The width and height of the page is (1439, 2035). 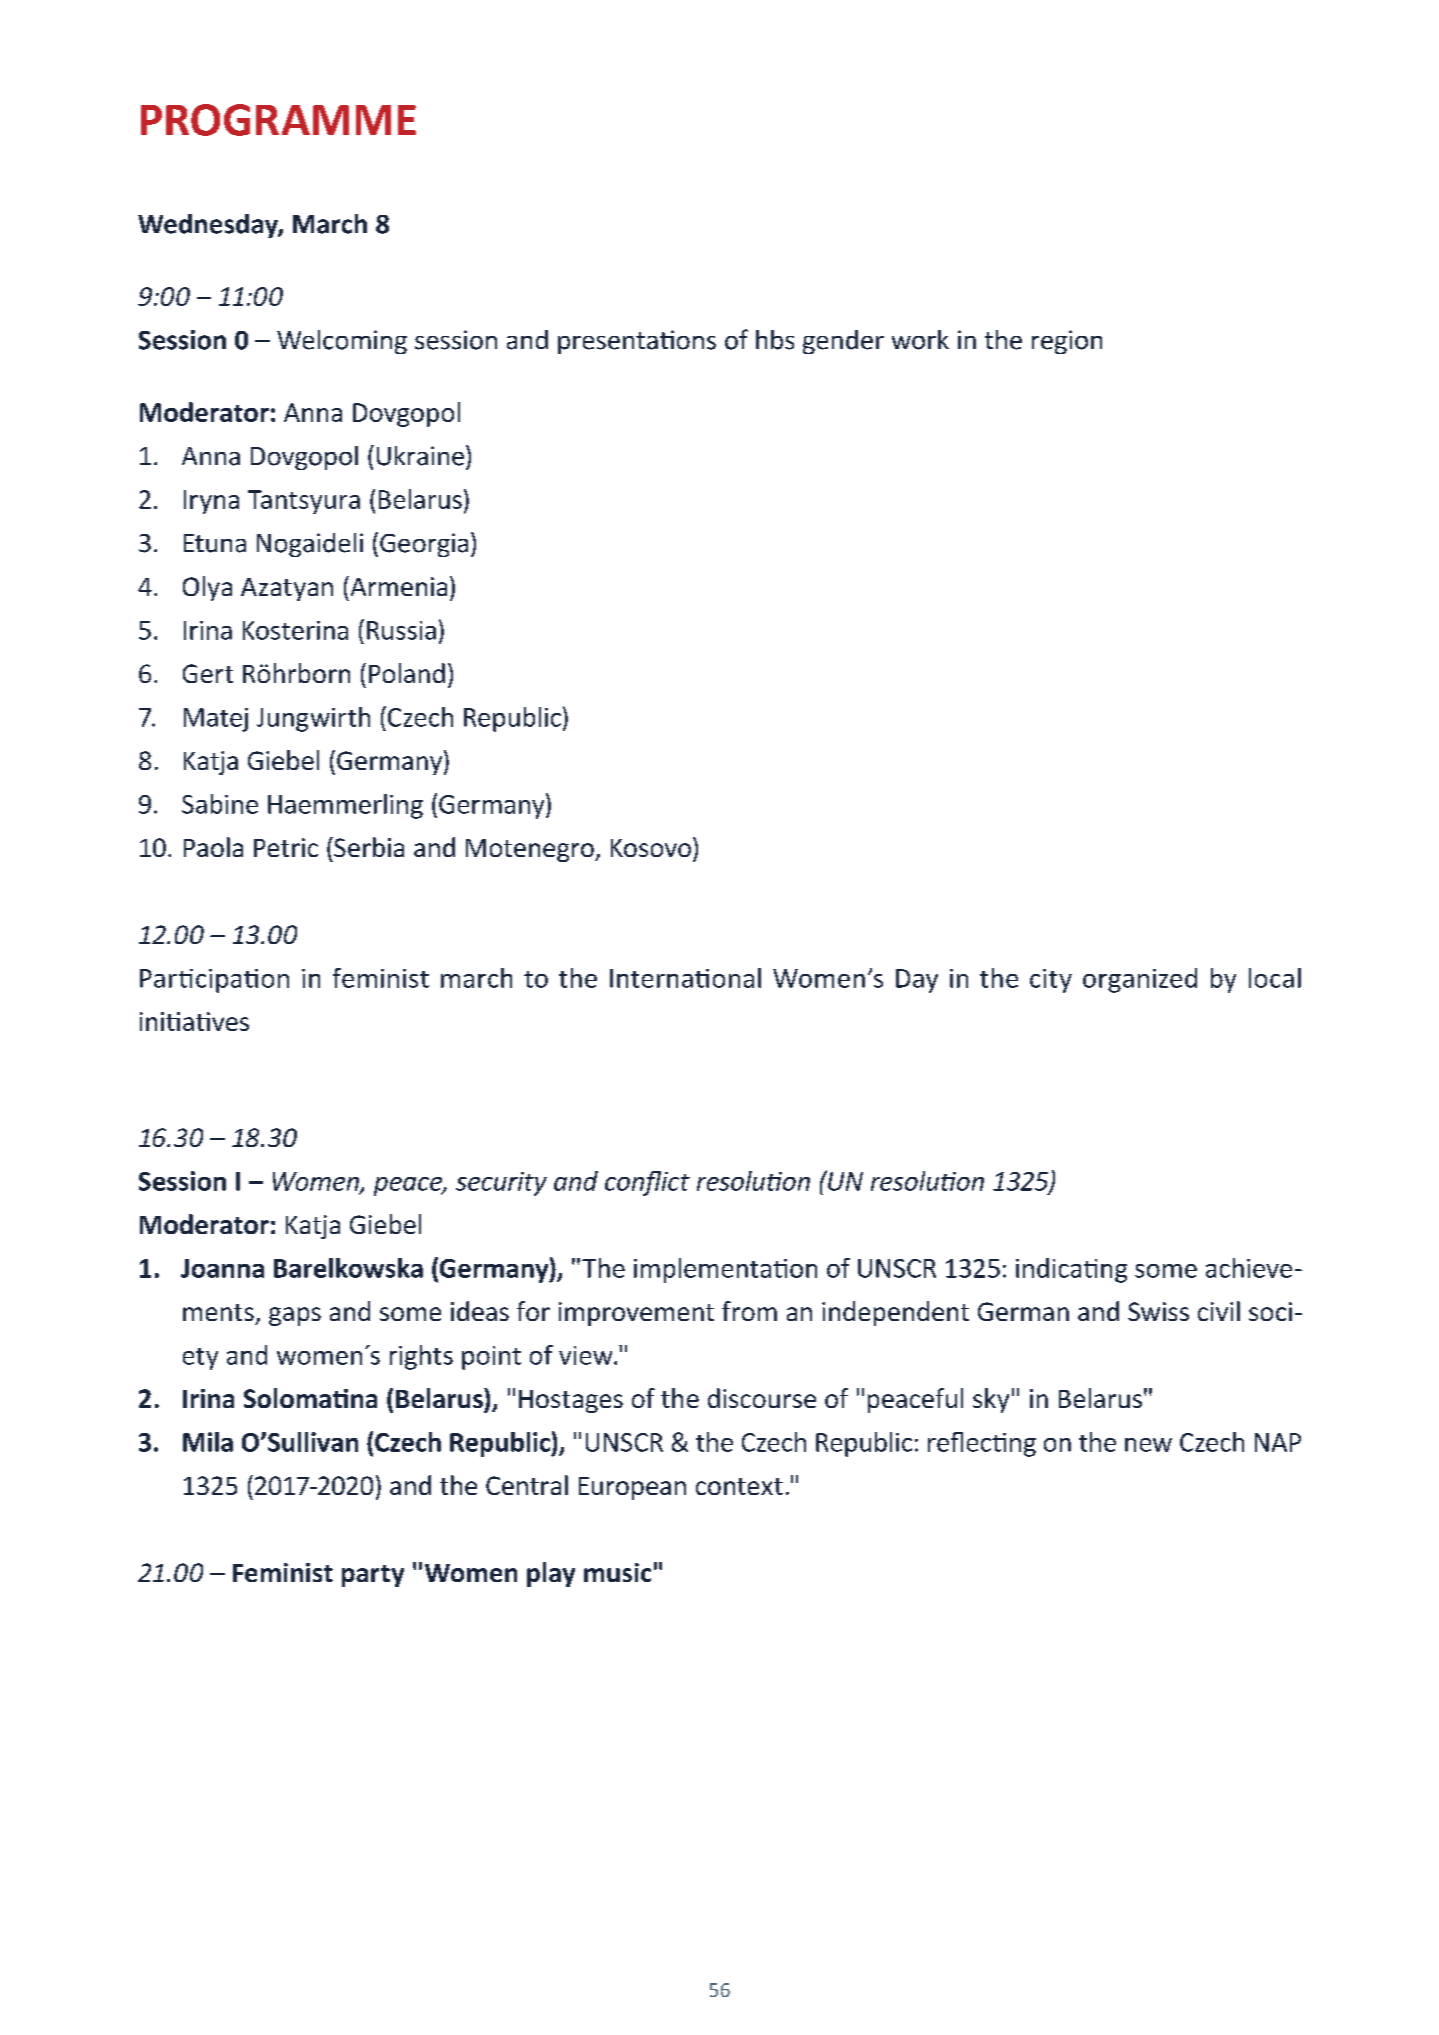 I want to click on hbs, so click(x=775, y=340).
